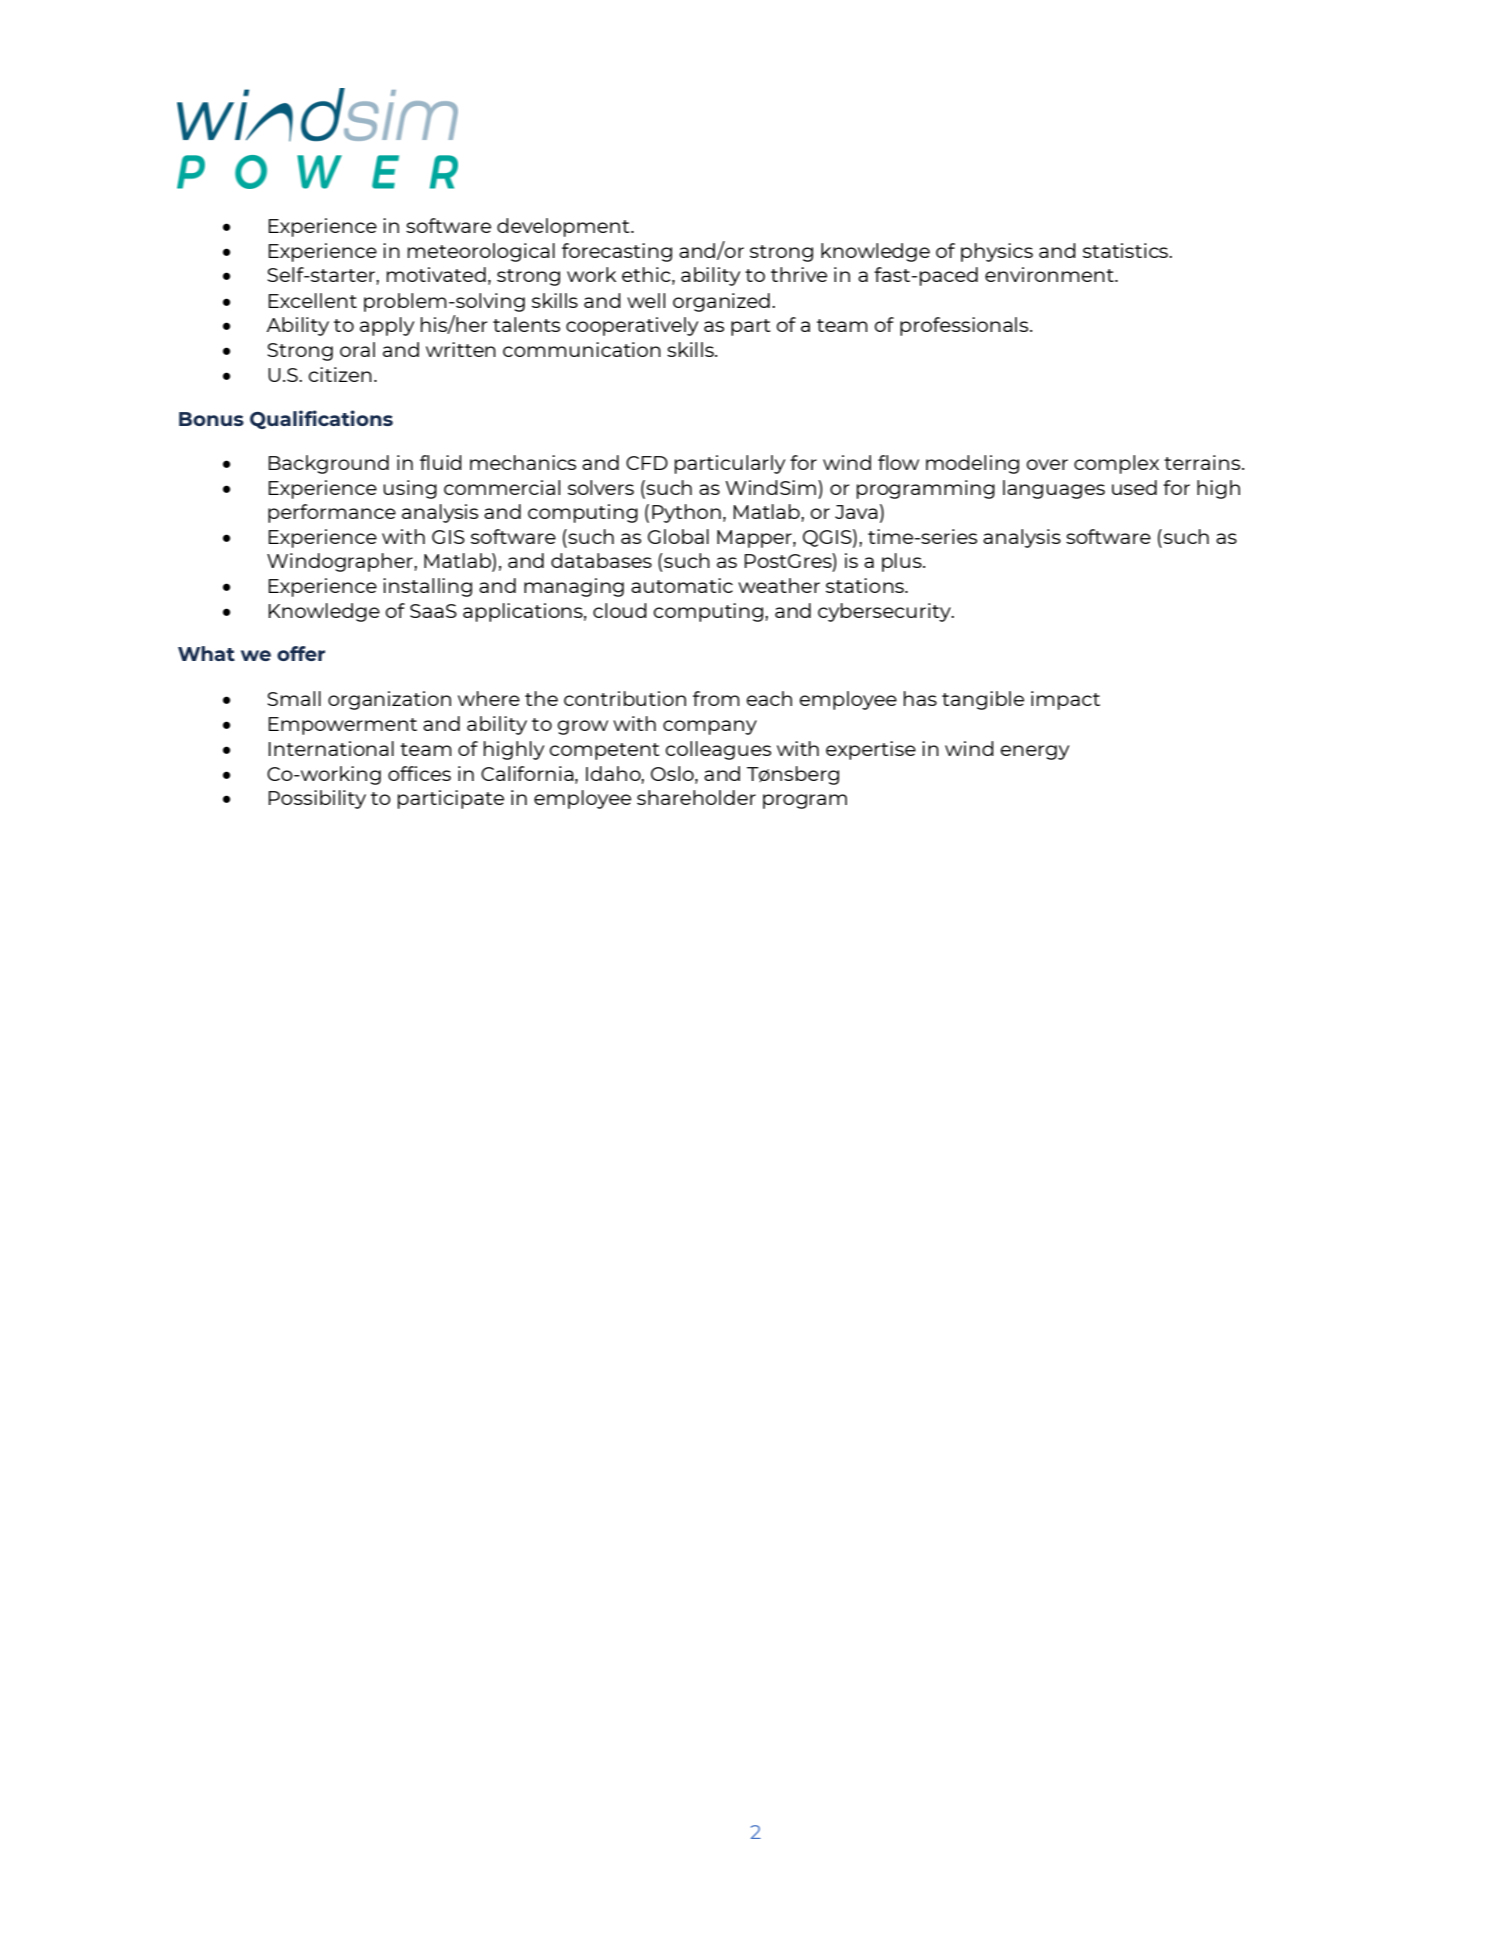 This image has height=1956, width=1511. I want to click on languages, so click(1054, 489).
